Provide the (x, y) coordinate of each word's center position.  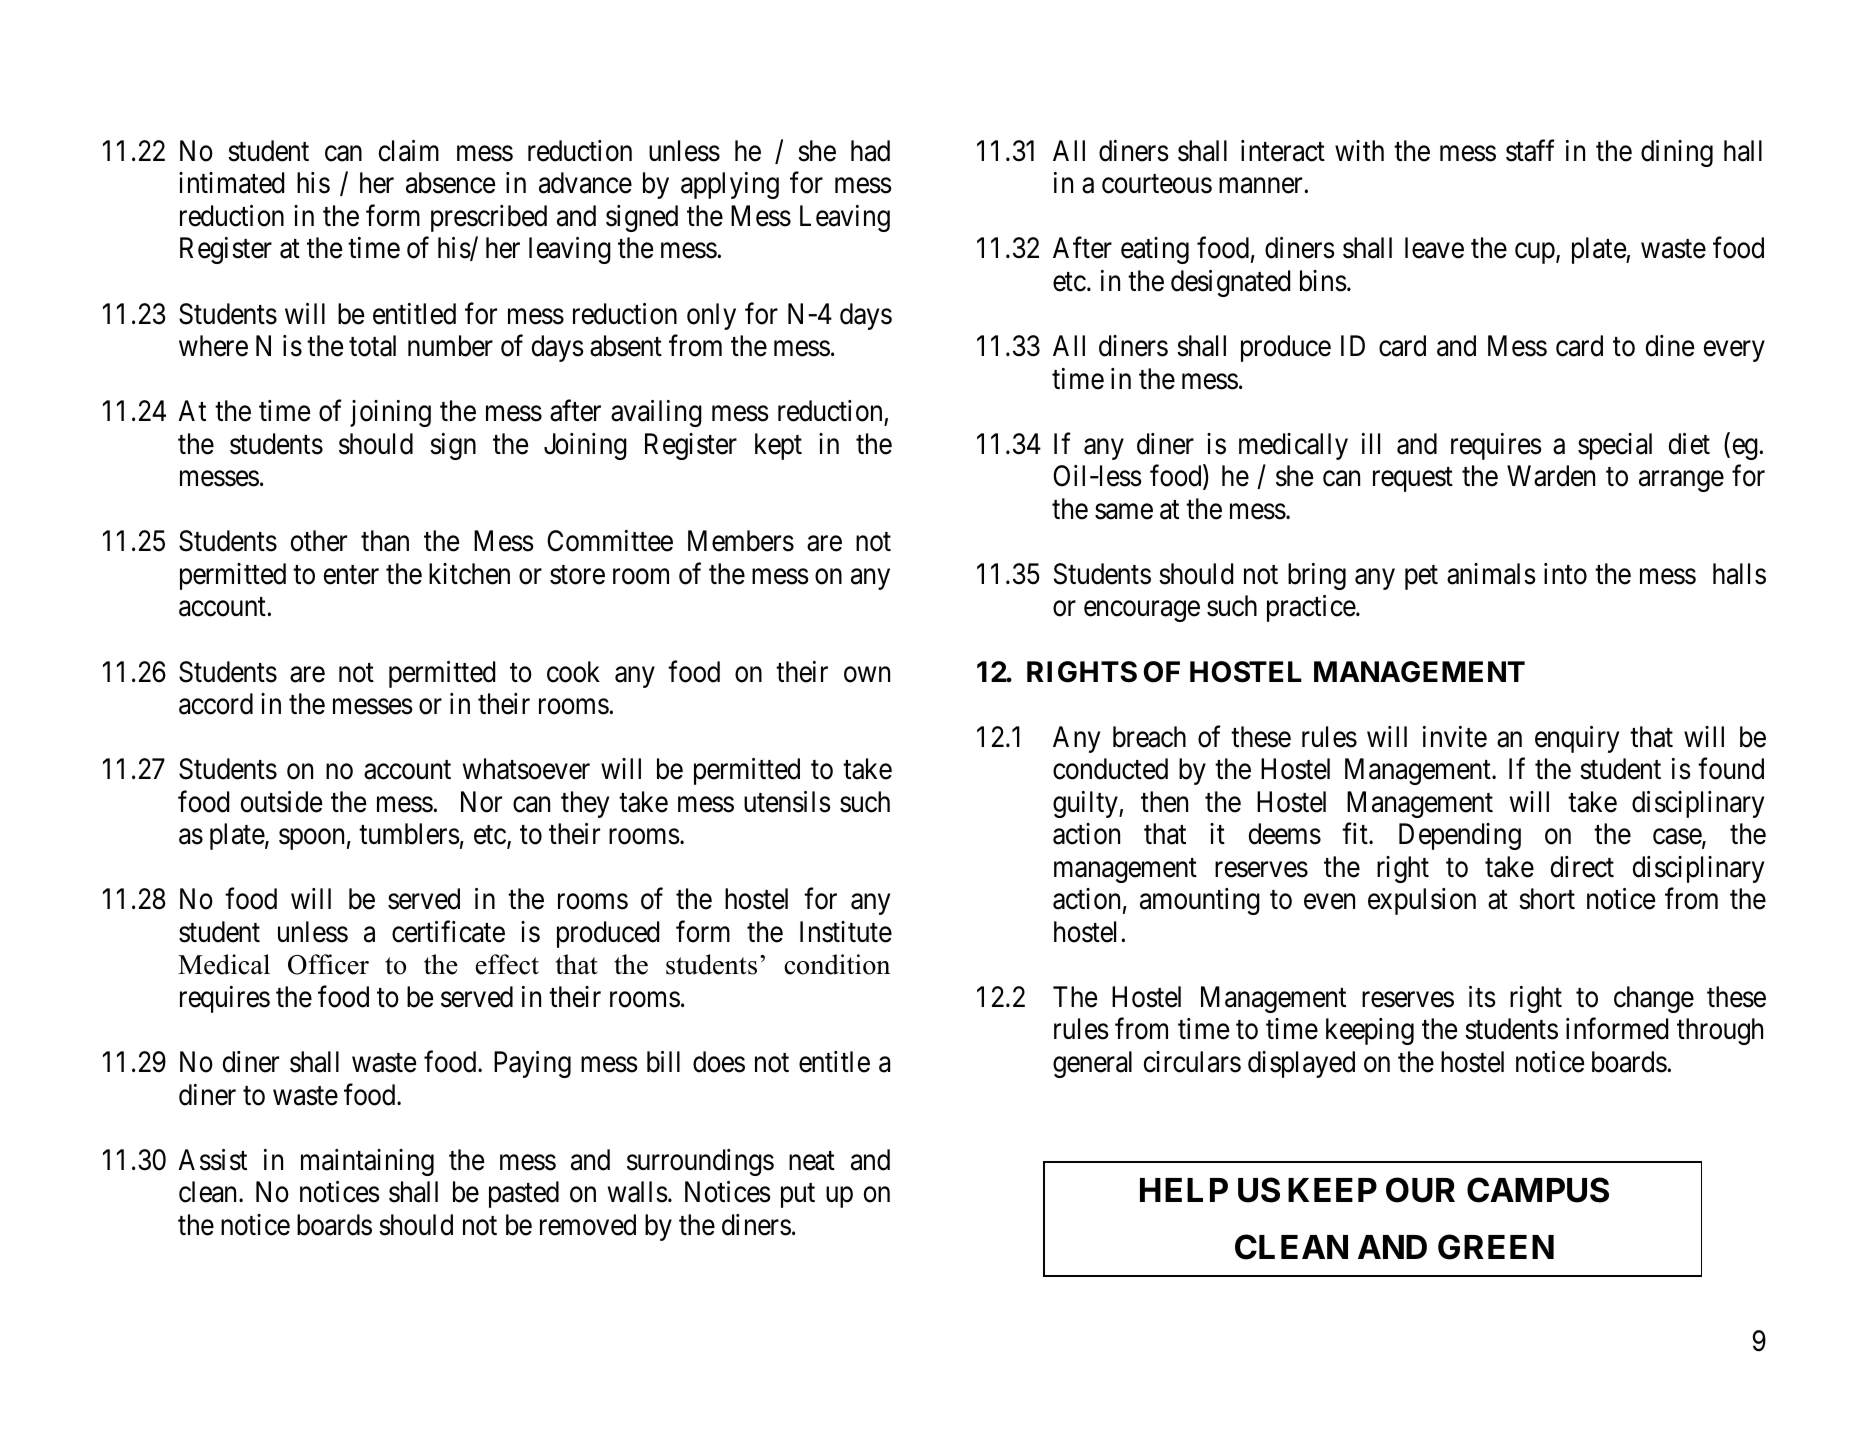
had (870, 151)
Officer (328, 964)
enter (351, 575)
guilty (1086, 804)
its (1482, 997)
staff (1530, 151)
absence (450, 183)
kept (778, 446)
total (372, 346)
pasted (524, 1194)
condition (837, 964)
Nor (481, 802)
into (1565, 574)
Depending (1460, 836)
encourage (1142, 611)
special (1615, 446)
